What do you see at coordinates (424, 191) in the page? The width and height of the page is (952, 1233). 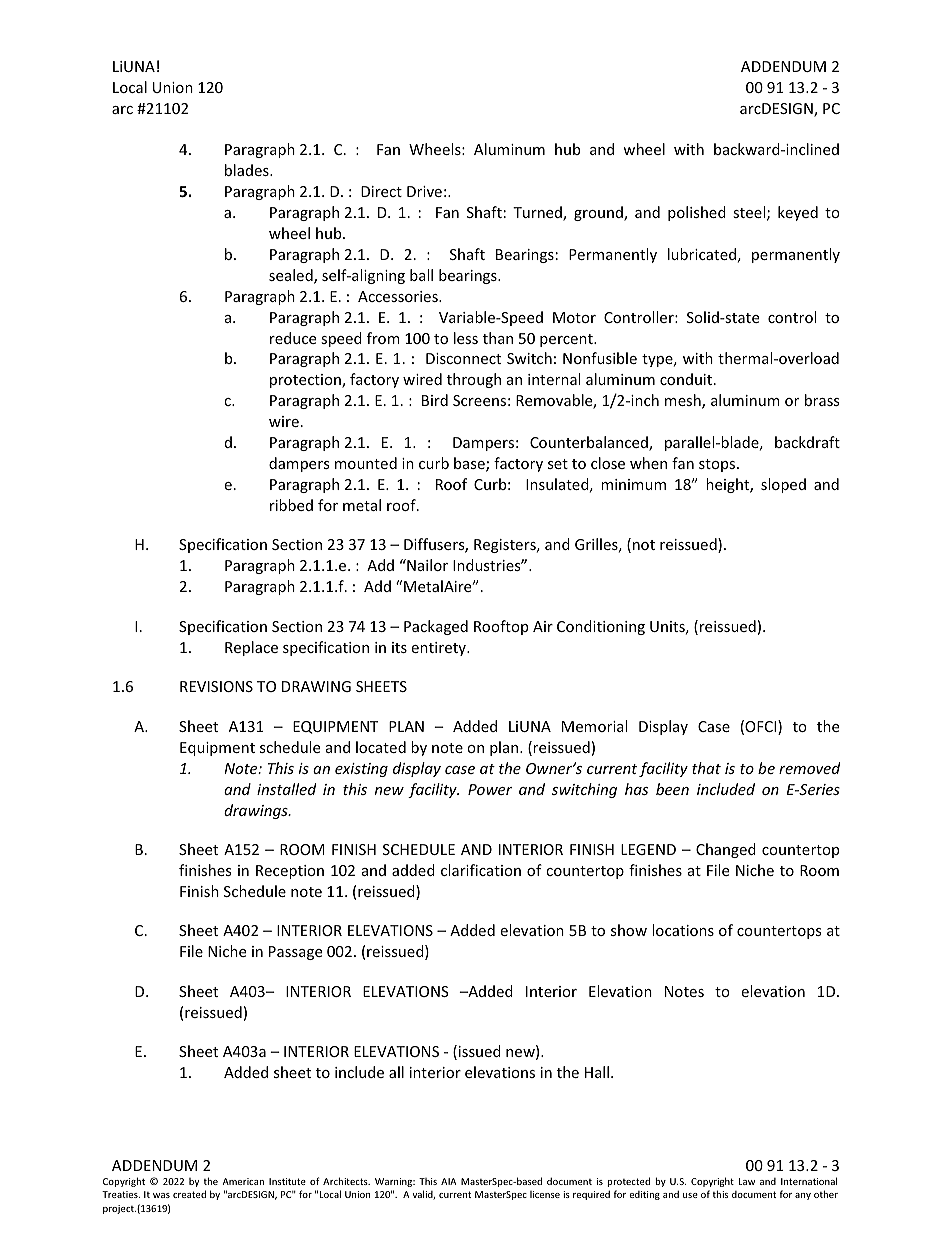 I see `Drive` at bounding box center [424, 191].
